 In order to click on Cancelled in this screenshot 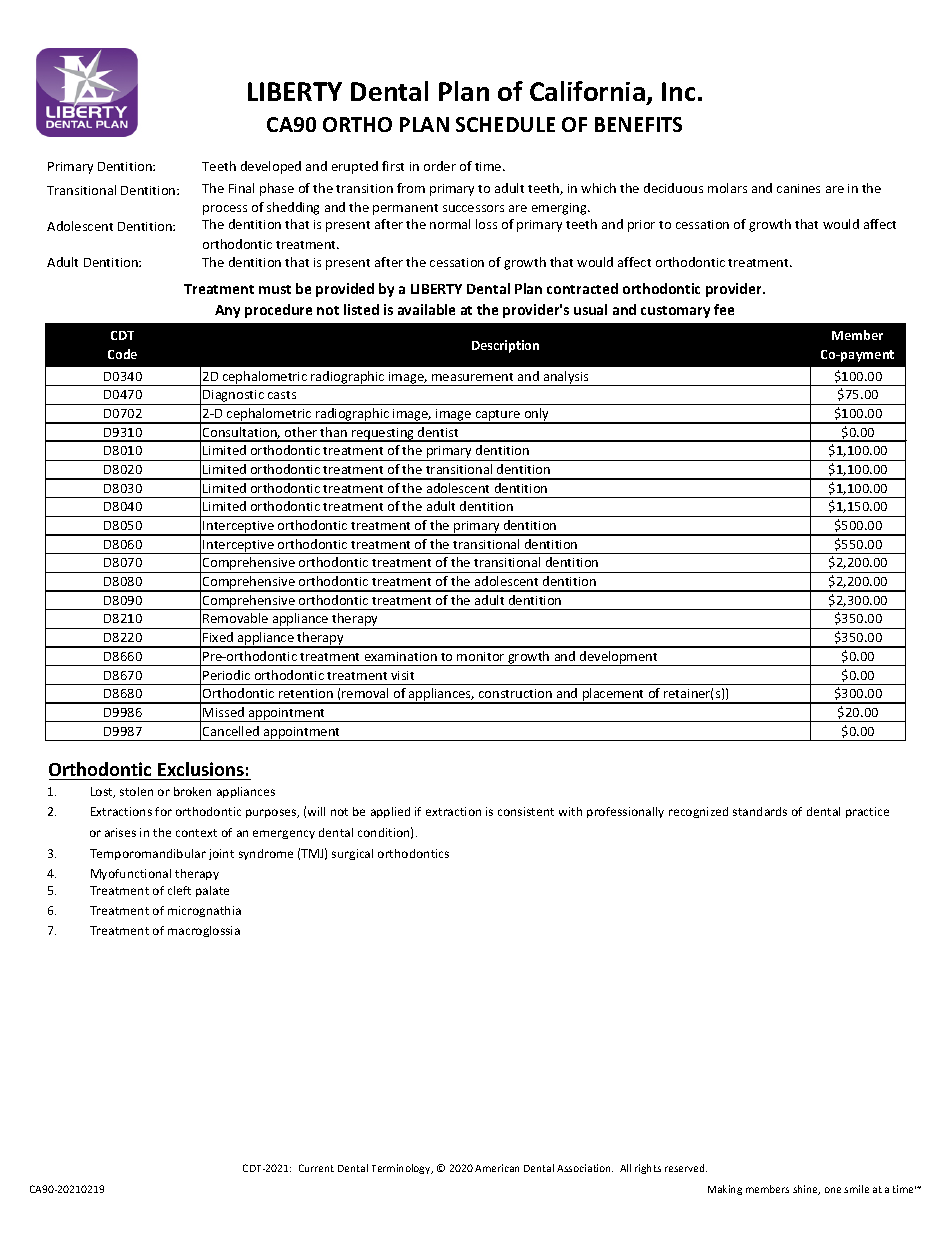, I will do `click(231, 731)`.
